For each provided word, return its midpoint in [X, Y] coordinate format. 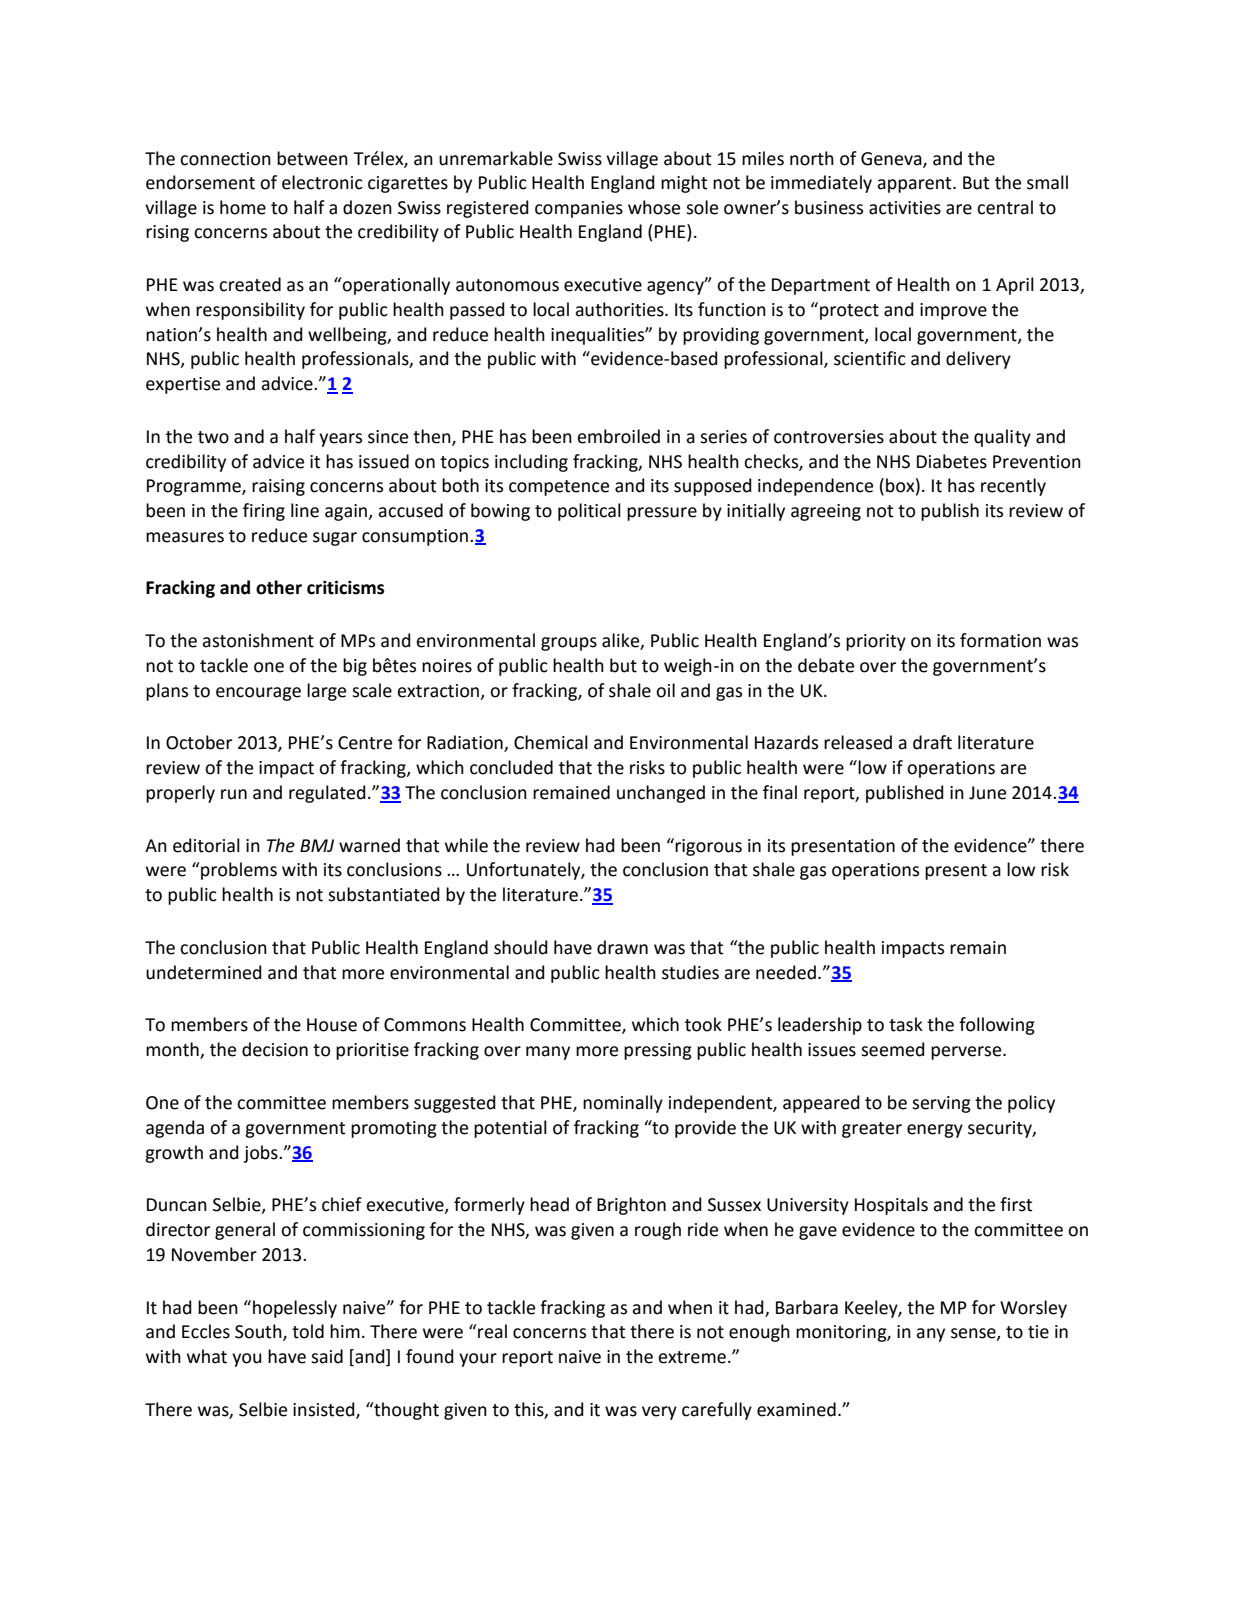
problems [238, 871]
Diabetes [952, 461]
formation [1000, 640]
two [213, 437]
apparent [915, 185]
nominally [623, 1104]
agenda [175, 1129]
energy [935, 1131]
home [243, 207]
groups [569, 644]
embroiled [618, 436]
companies [579, 209]
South [259, 1332]
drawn [622, 947]
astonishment [258, 640]
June [987, 793]
